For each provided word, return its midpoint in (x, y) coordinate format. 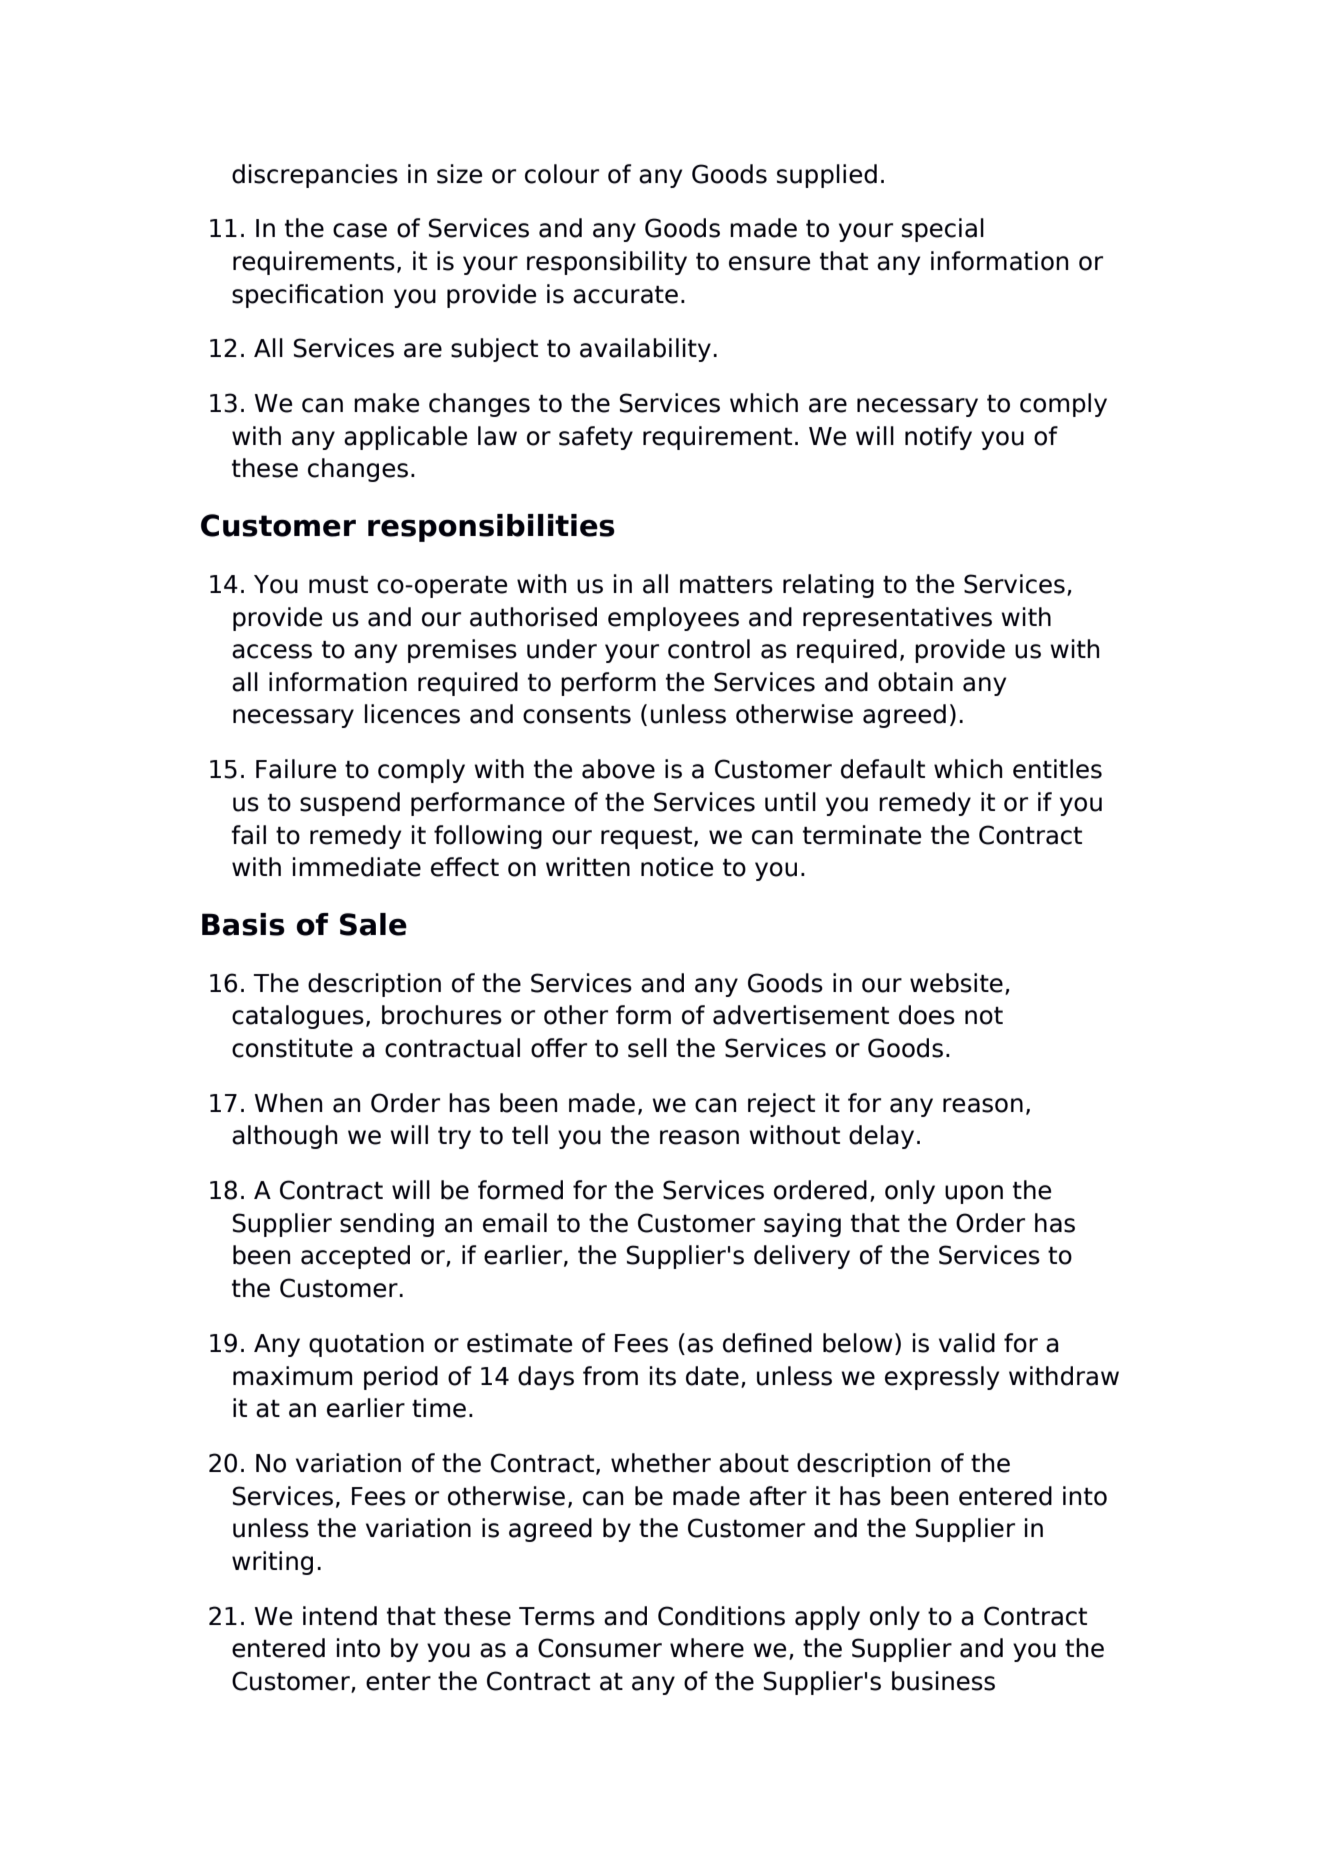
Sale (373, 924)
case (360, 230)
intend (340, 1616)
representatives (897, 619)
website (956, 983)
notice (677, 867)
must (338, 585)
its (663, 1376)
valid (967, 1343)
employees (673, 619)
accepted (355, 1257)
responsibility (607, 263)
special (943, 230)
